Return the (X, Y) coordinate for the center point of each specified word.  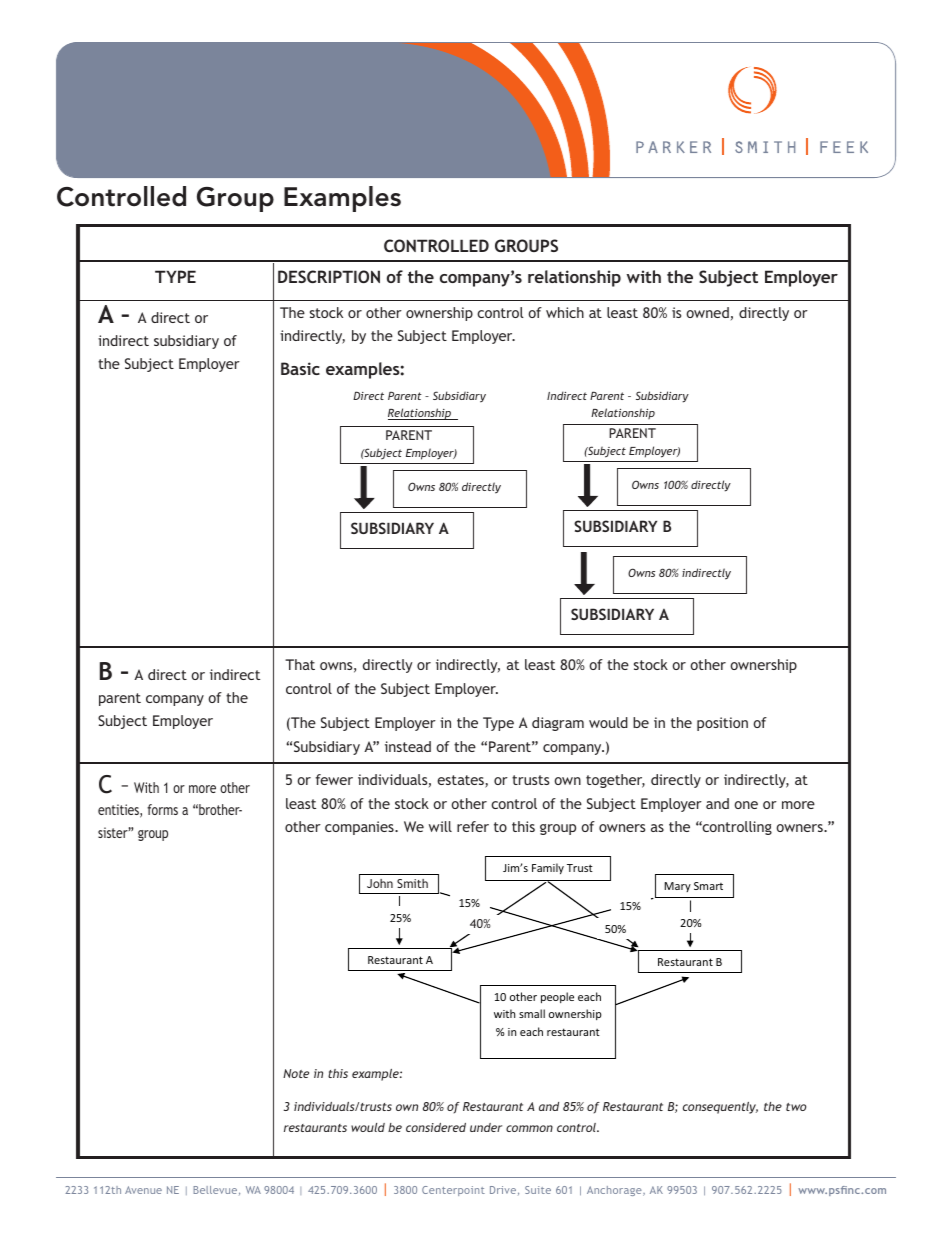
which (565, 312)
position (722, 724)
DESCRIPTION (329, 276)
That (300, 664)
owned (707, 312)
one (746, 805)
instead (408, 746)
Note (296, 1073)
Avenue (143, 1190)
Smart (708, 886)
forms (162, 809)
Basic (300, 368)
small (532, 1013)
